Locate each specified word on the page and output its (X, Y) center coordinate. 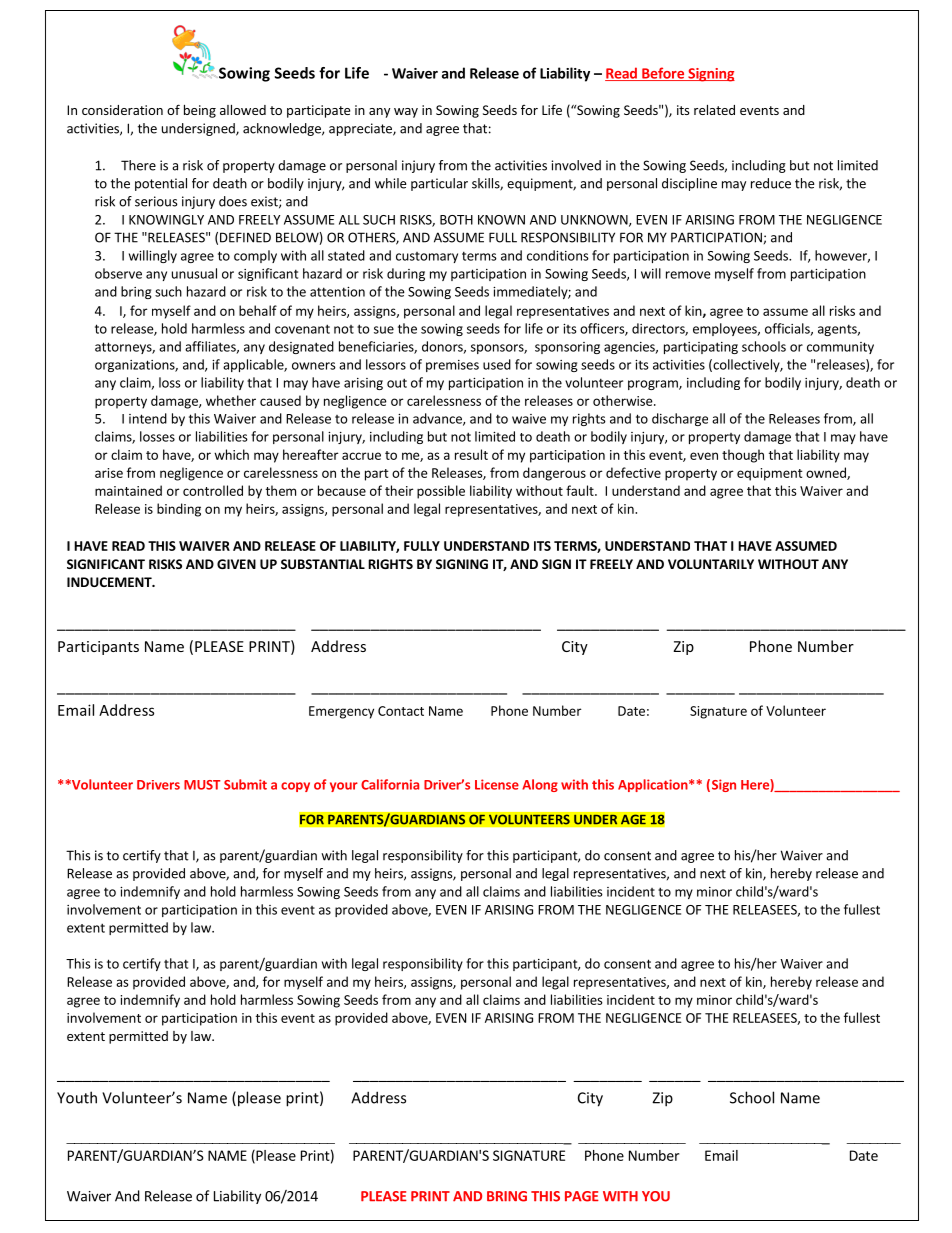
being (200, 111)
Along (540, 785)
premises (452, 366)
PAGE (582, 1196)
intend (148, 418)
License (497, 784)
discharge (680, 419)
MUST (202, 785)
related (714, 110)
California (390, 784)
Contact (401, 711)
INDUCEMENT (110, 582)
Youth (77, 1097)
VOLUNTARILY (711, 564)
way (406, 113)
